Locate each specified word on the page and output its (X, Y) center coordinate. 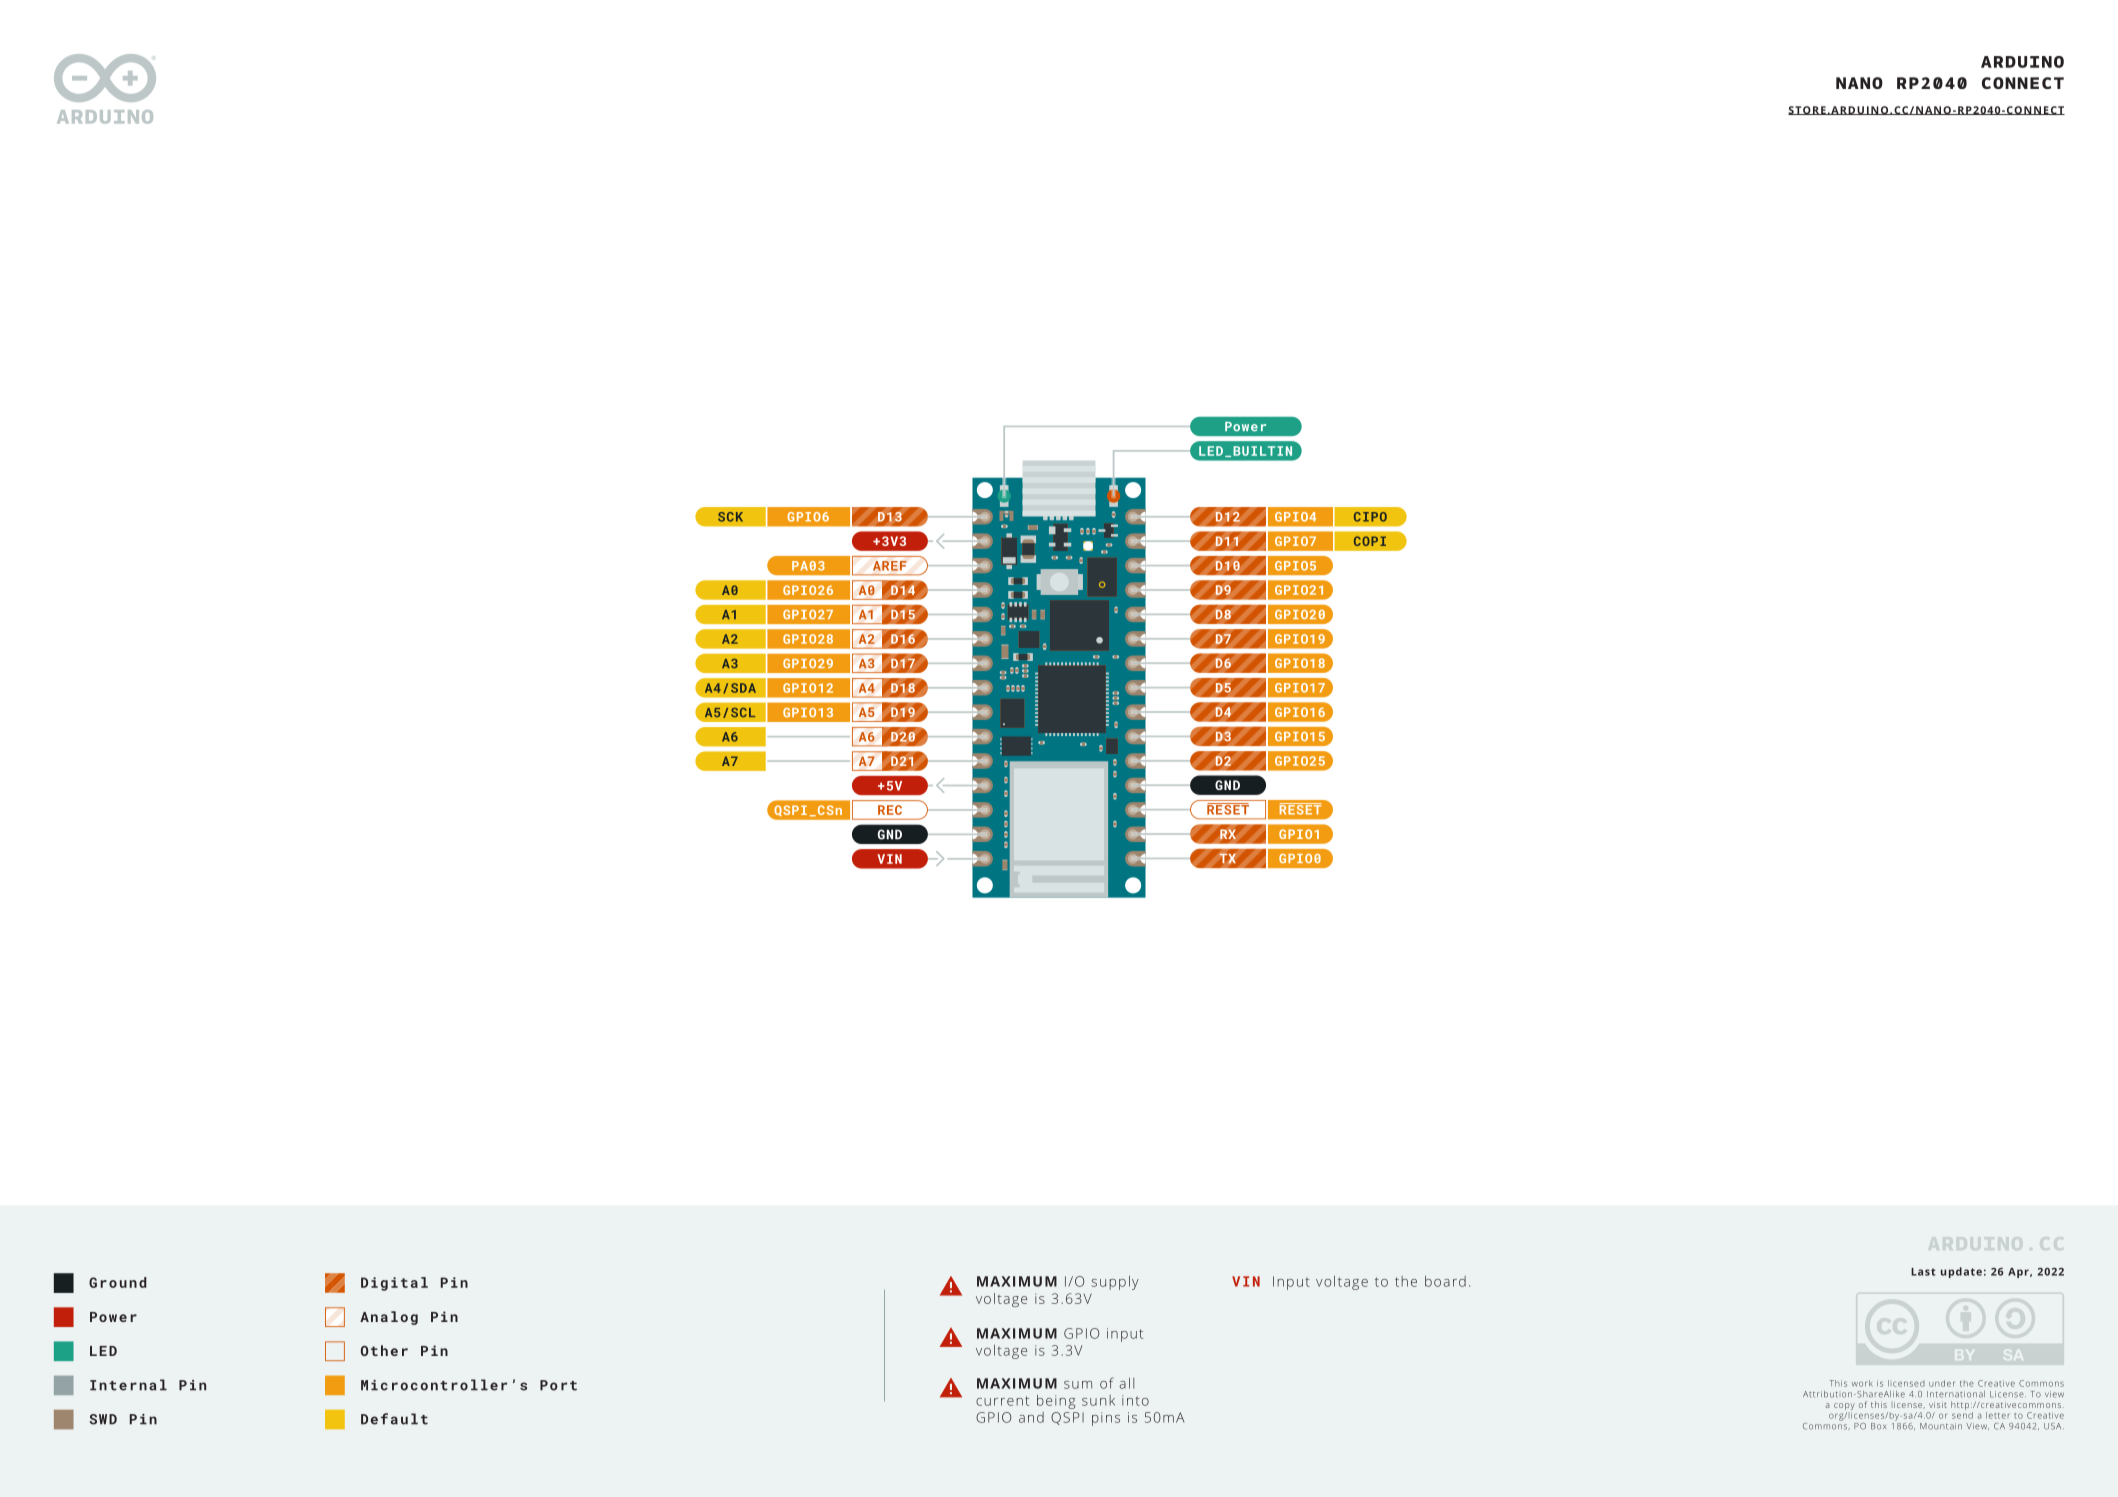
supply (1115, 1283)
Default (394, 1419)
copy (1844, 1406)
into (1135, 1400)
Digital (394, 1284)
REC (890, 810)
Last (1923, 1272)
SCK (730, 517)
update (1961, 1272)
